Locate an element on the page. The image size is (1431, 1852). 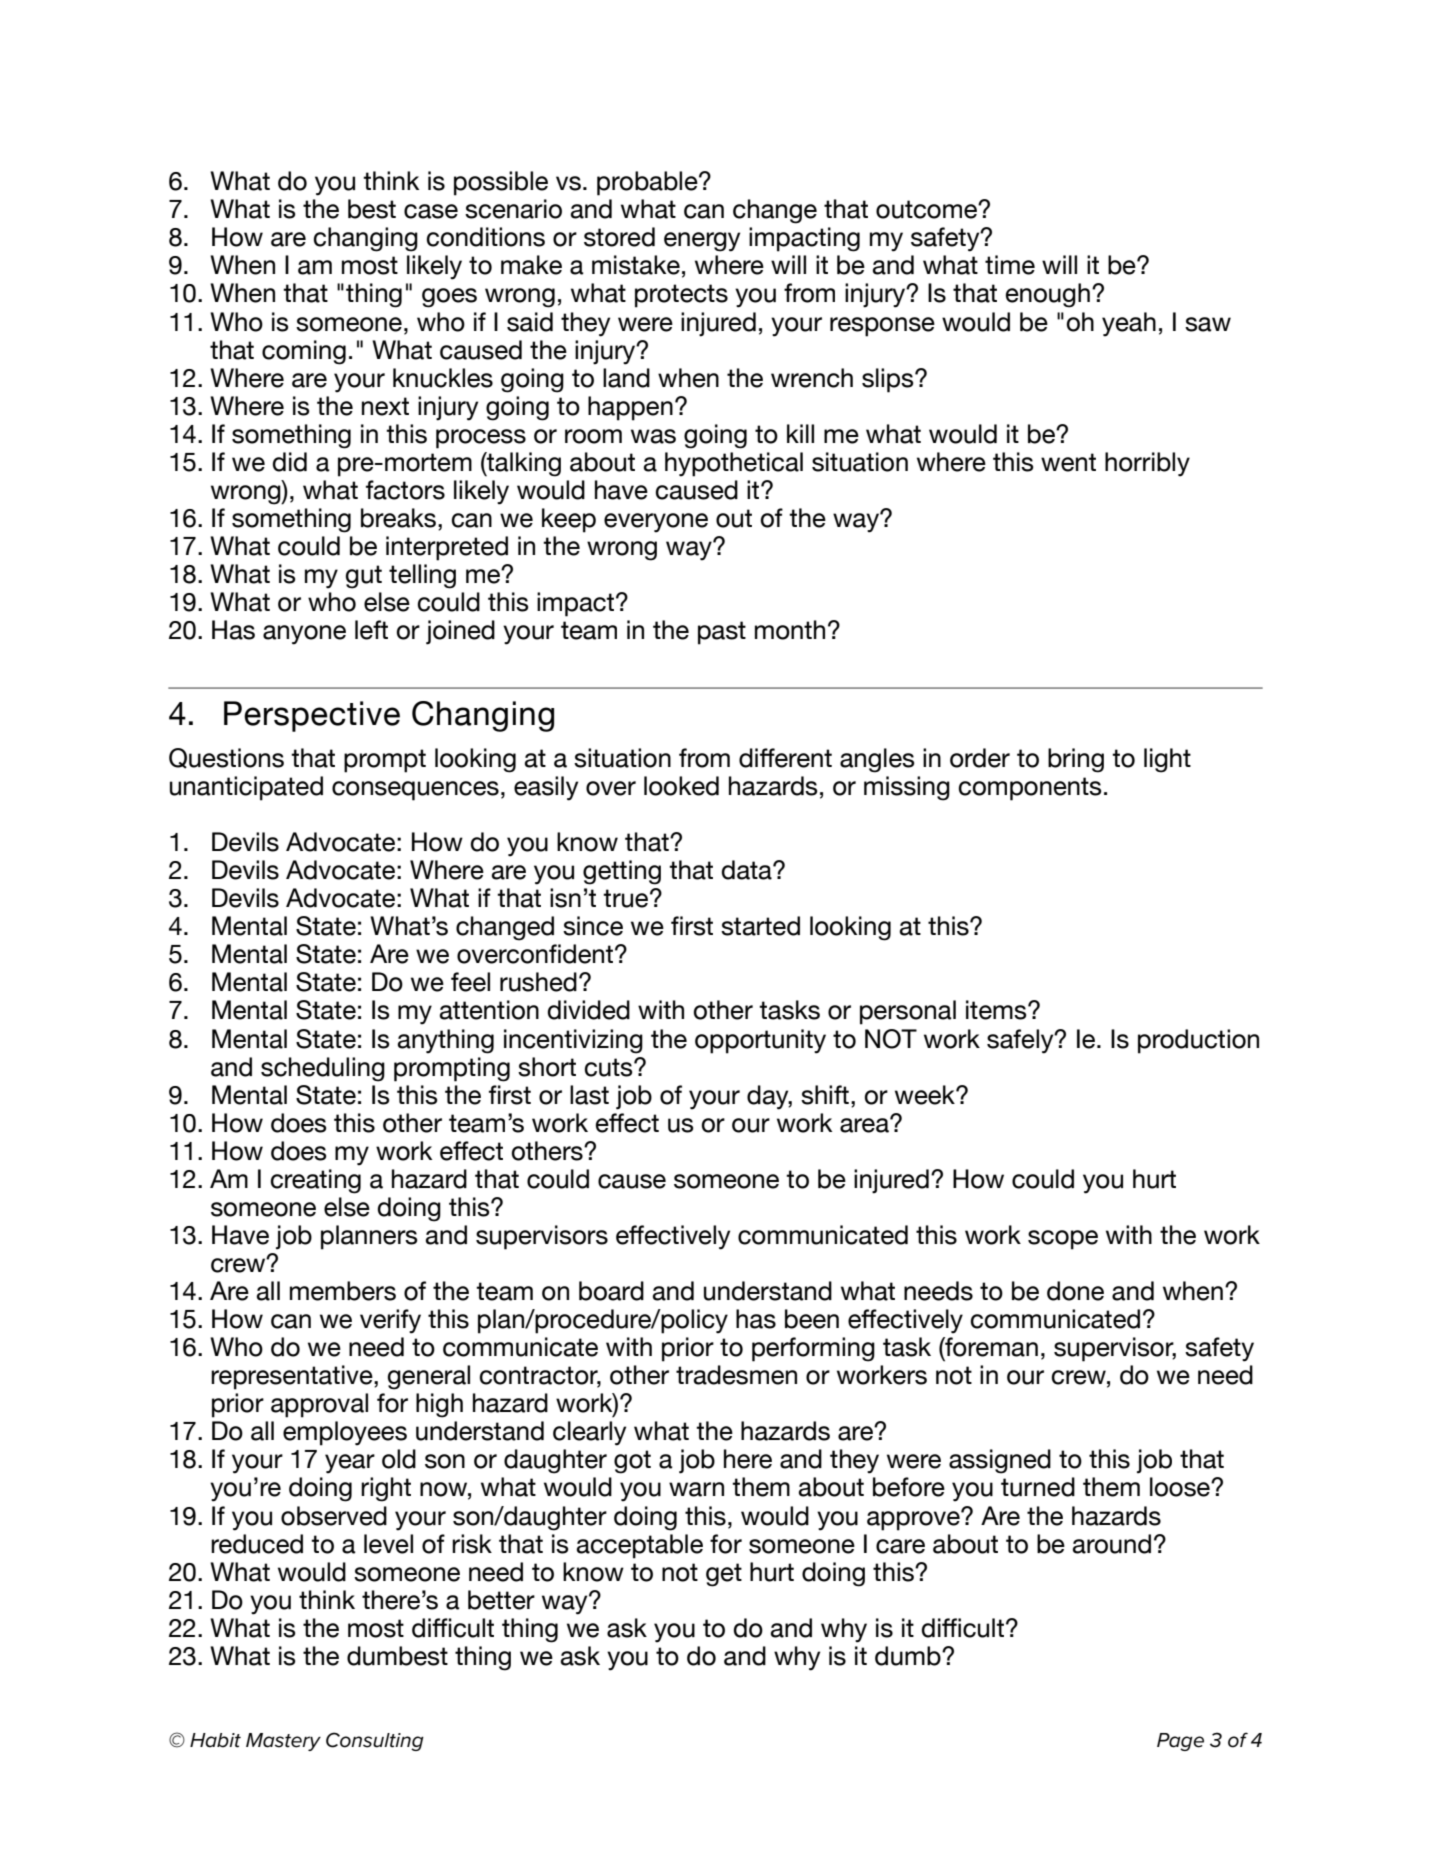
bring is located at coordinates (1076, 760).
